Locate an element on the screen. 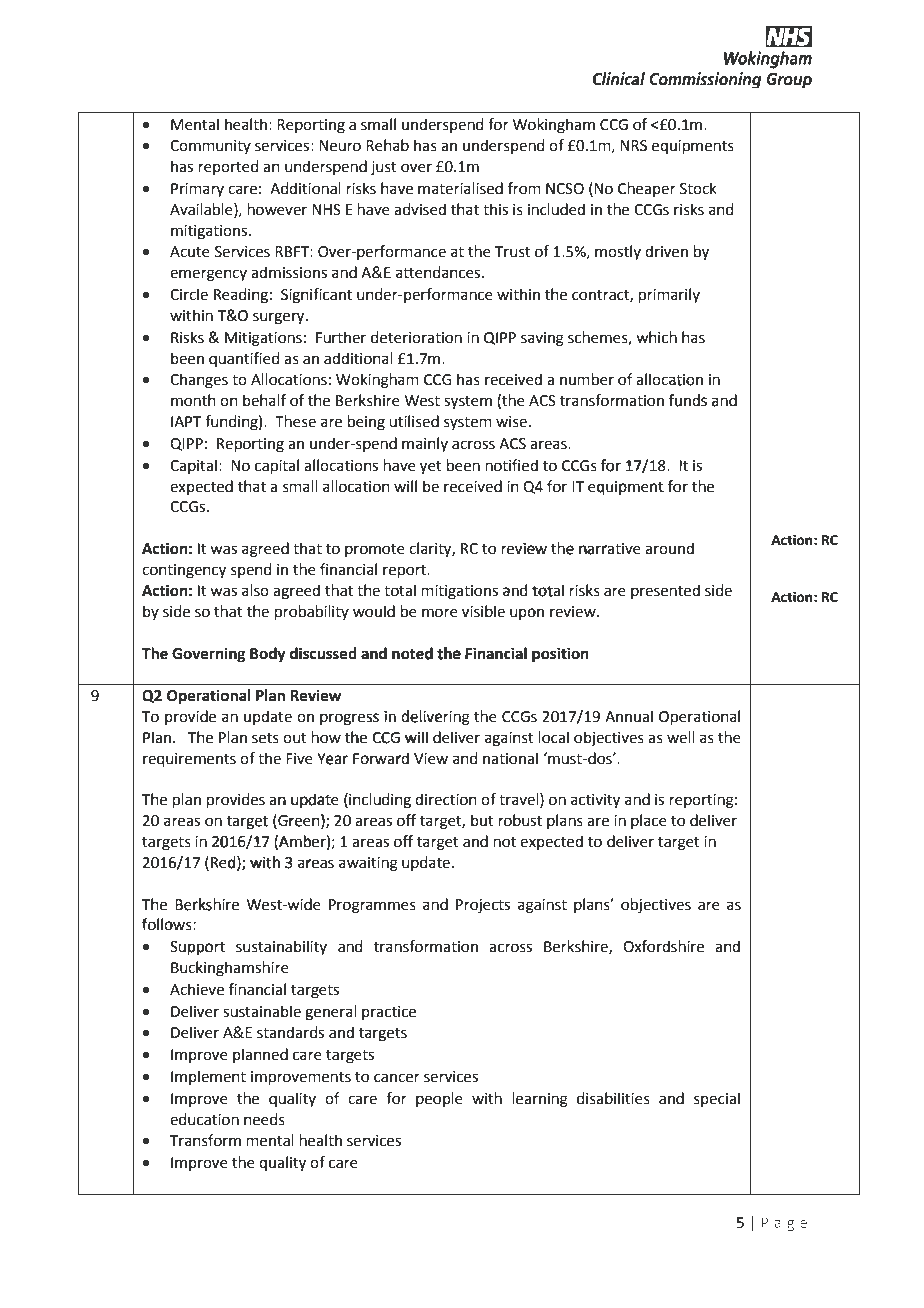  These is located at coordinates (295, 421).
